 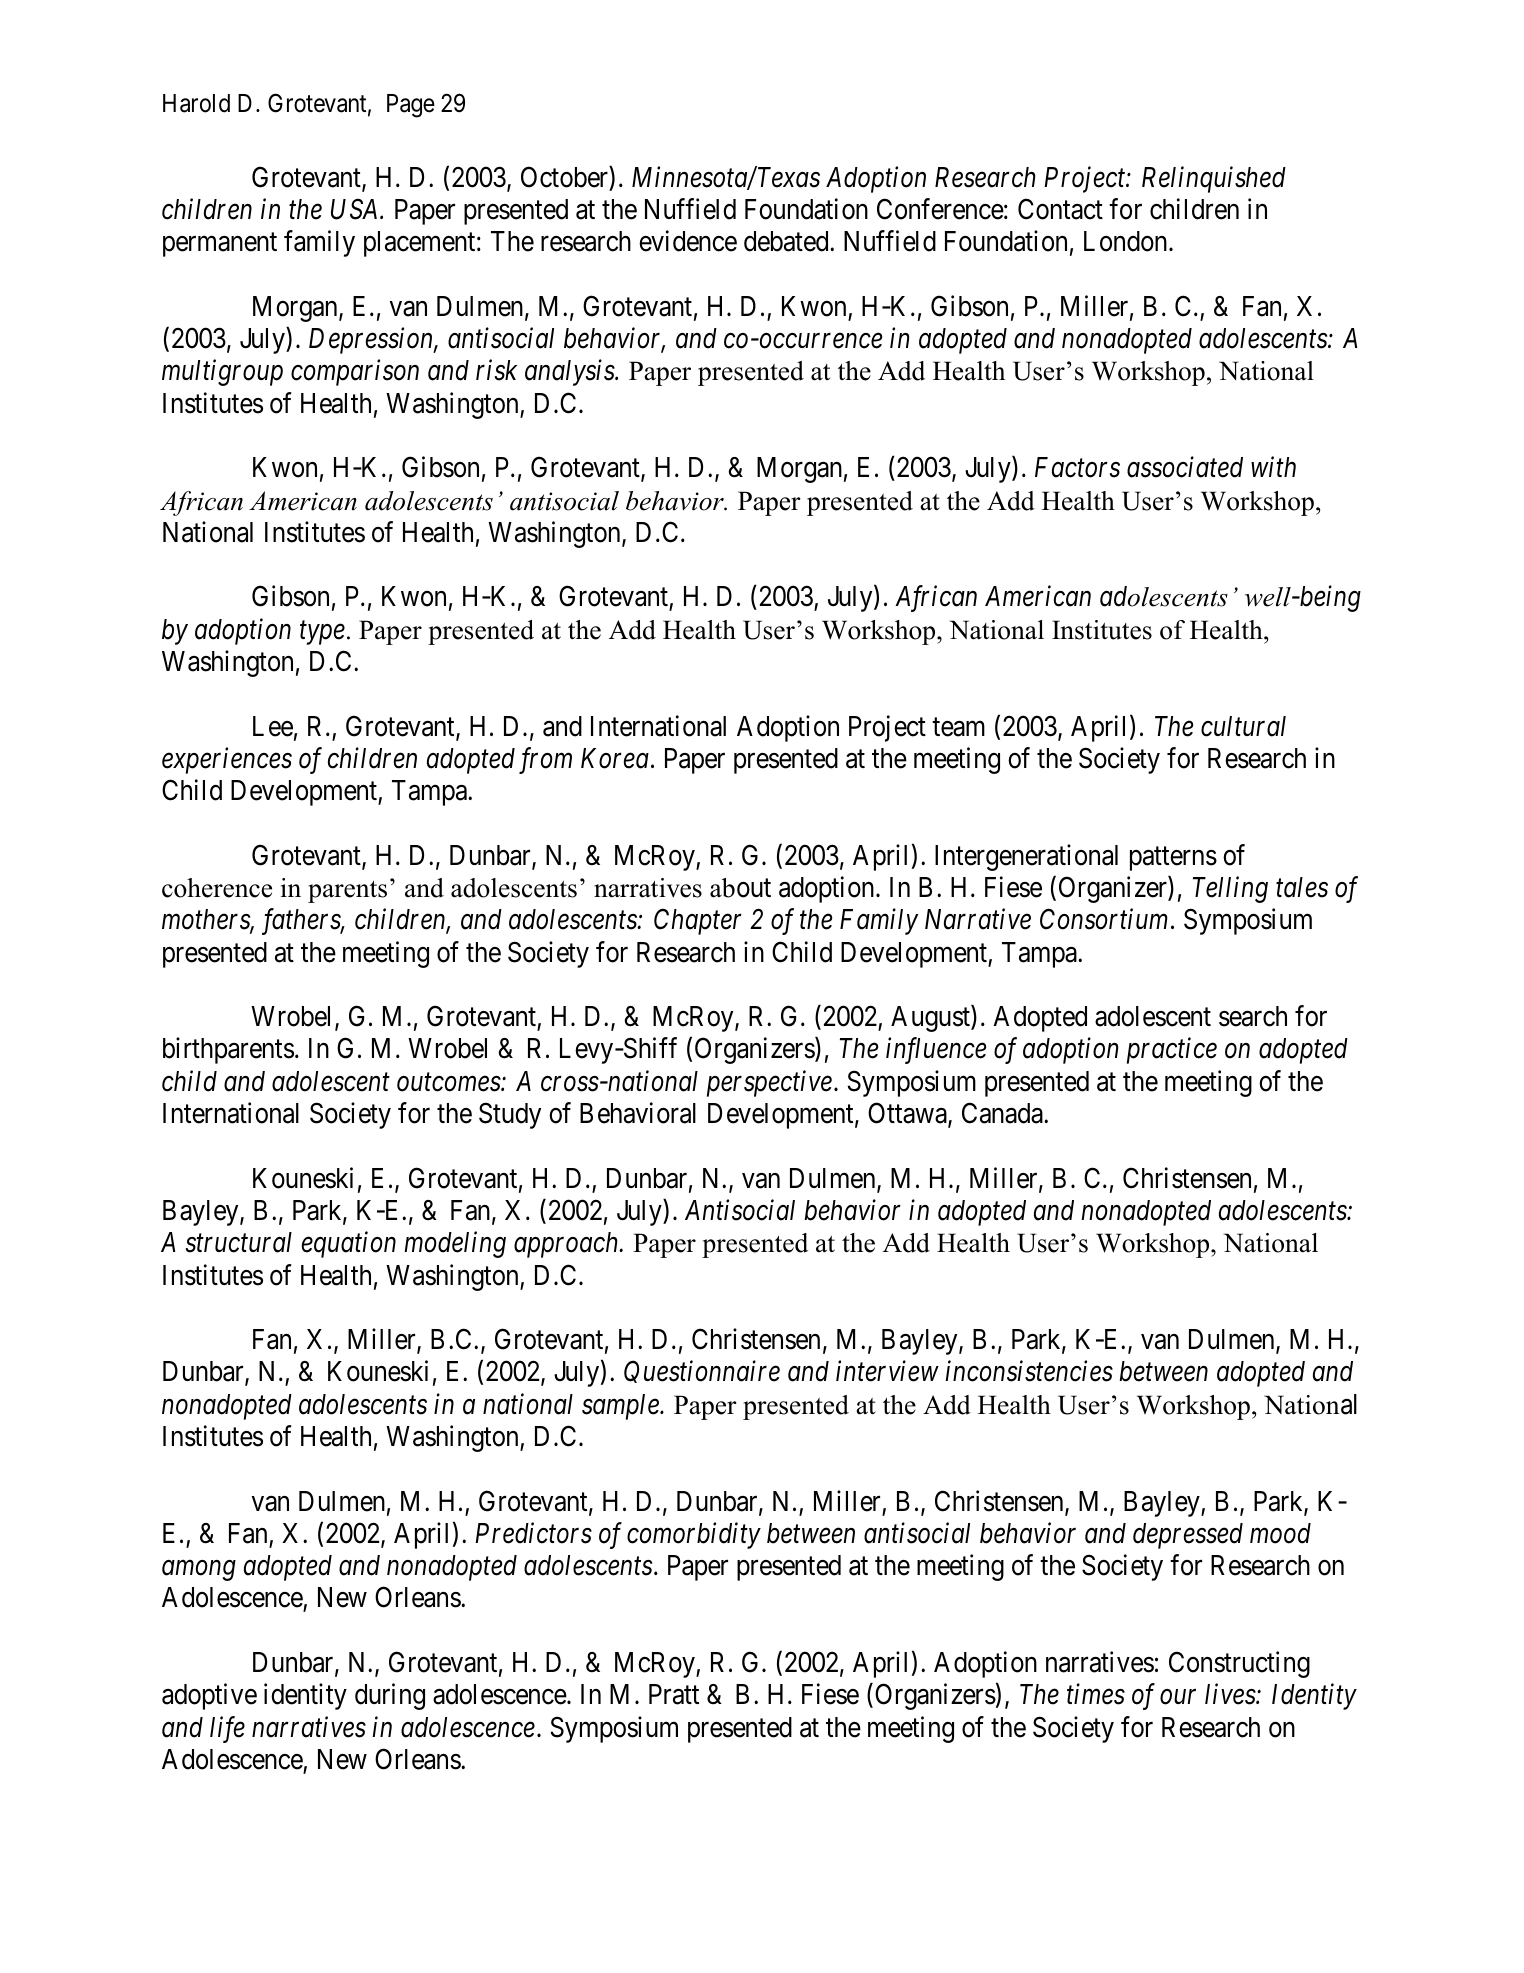 What do you see at coordinates (787, 241) in the screenshot?
I see `debated` at bounding box center [787, 241].
